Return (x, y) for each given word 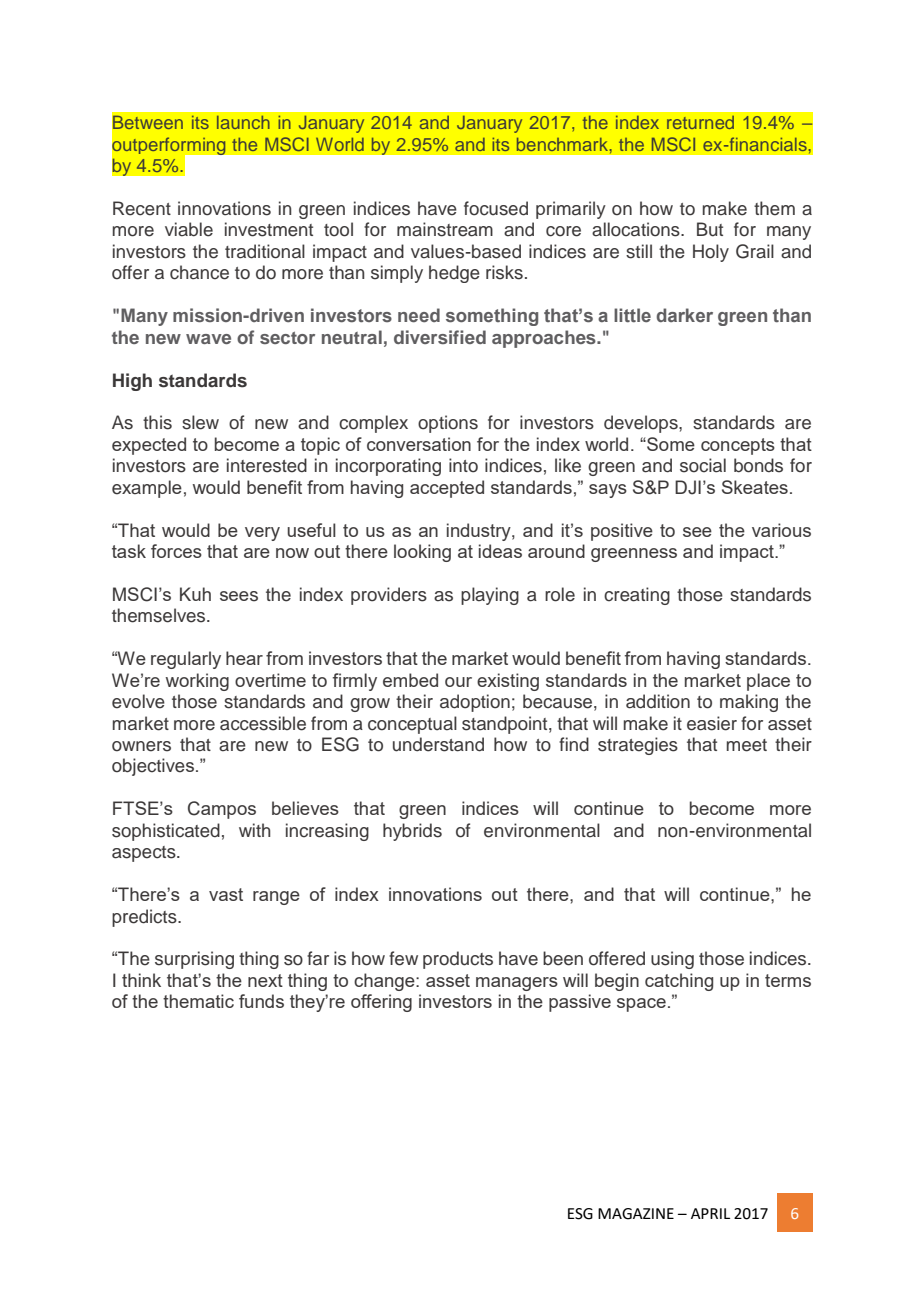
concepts (738, 446)
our (458, 682)
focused (496, 208)
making (749, 703)
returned (700, 122)
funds (261, 1001)
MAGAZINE (636, 1214)
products (458, 960)
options (448, 424)
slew (200, 422)
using (672, 960)
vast (226, 894)
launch (243, 122)
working (197, 682)
